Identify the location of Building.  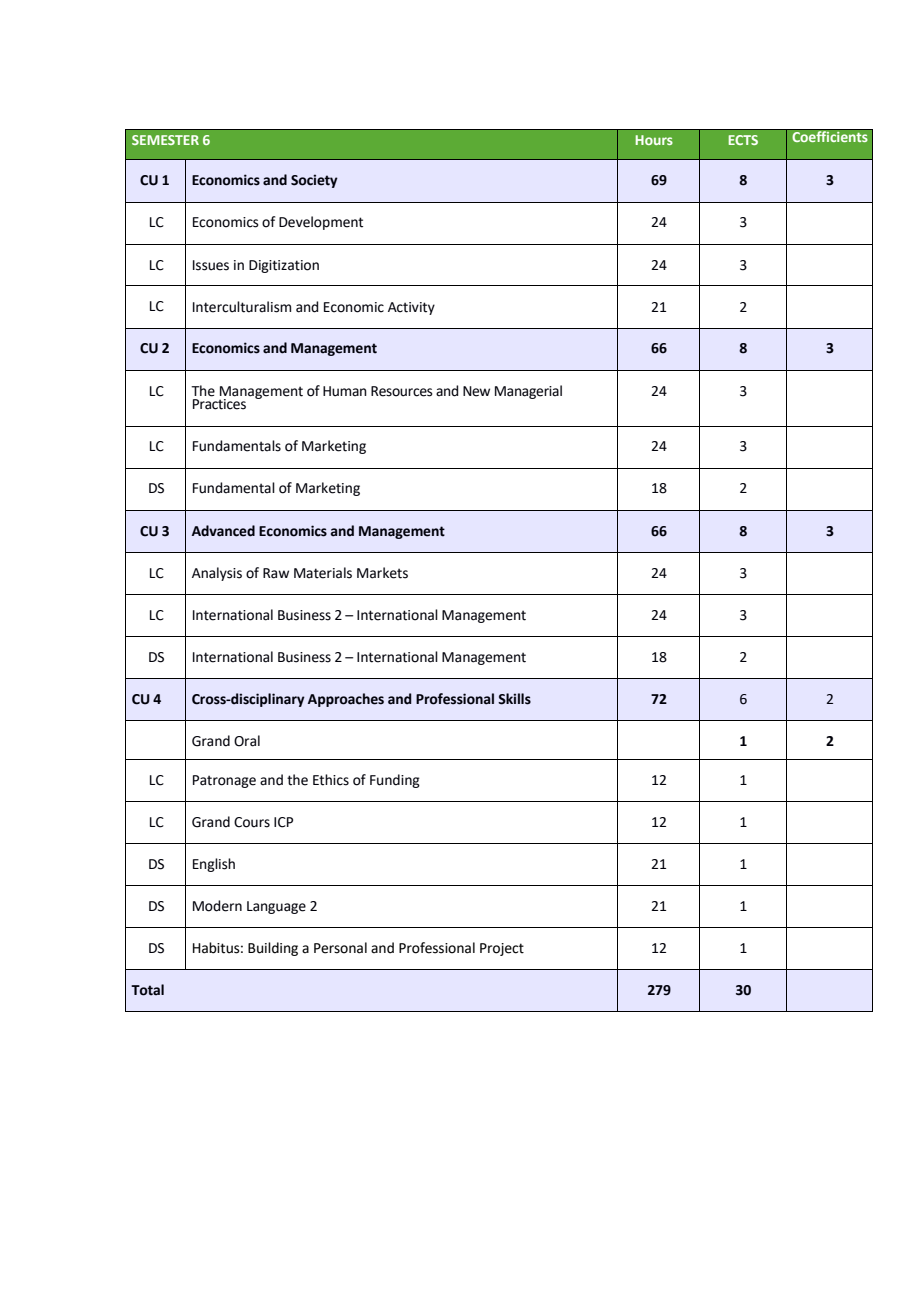
(273, 949).
